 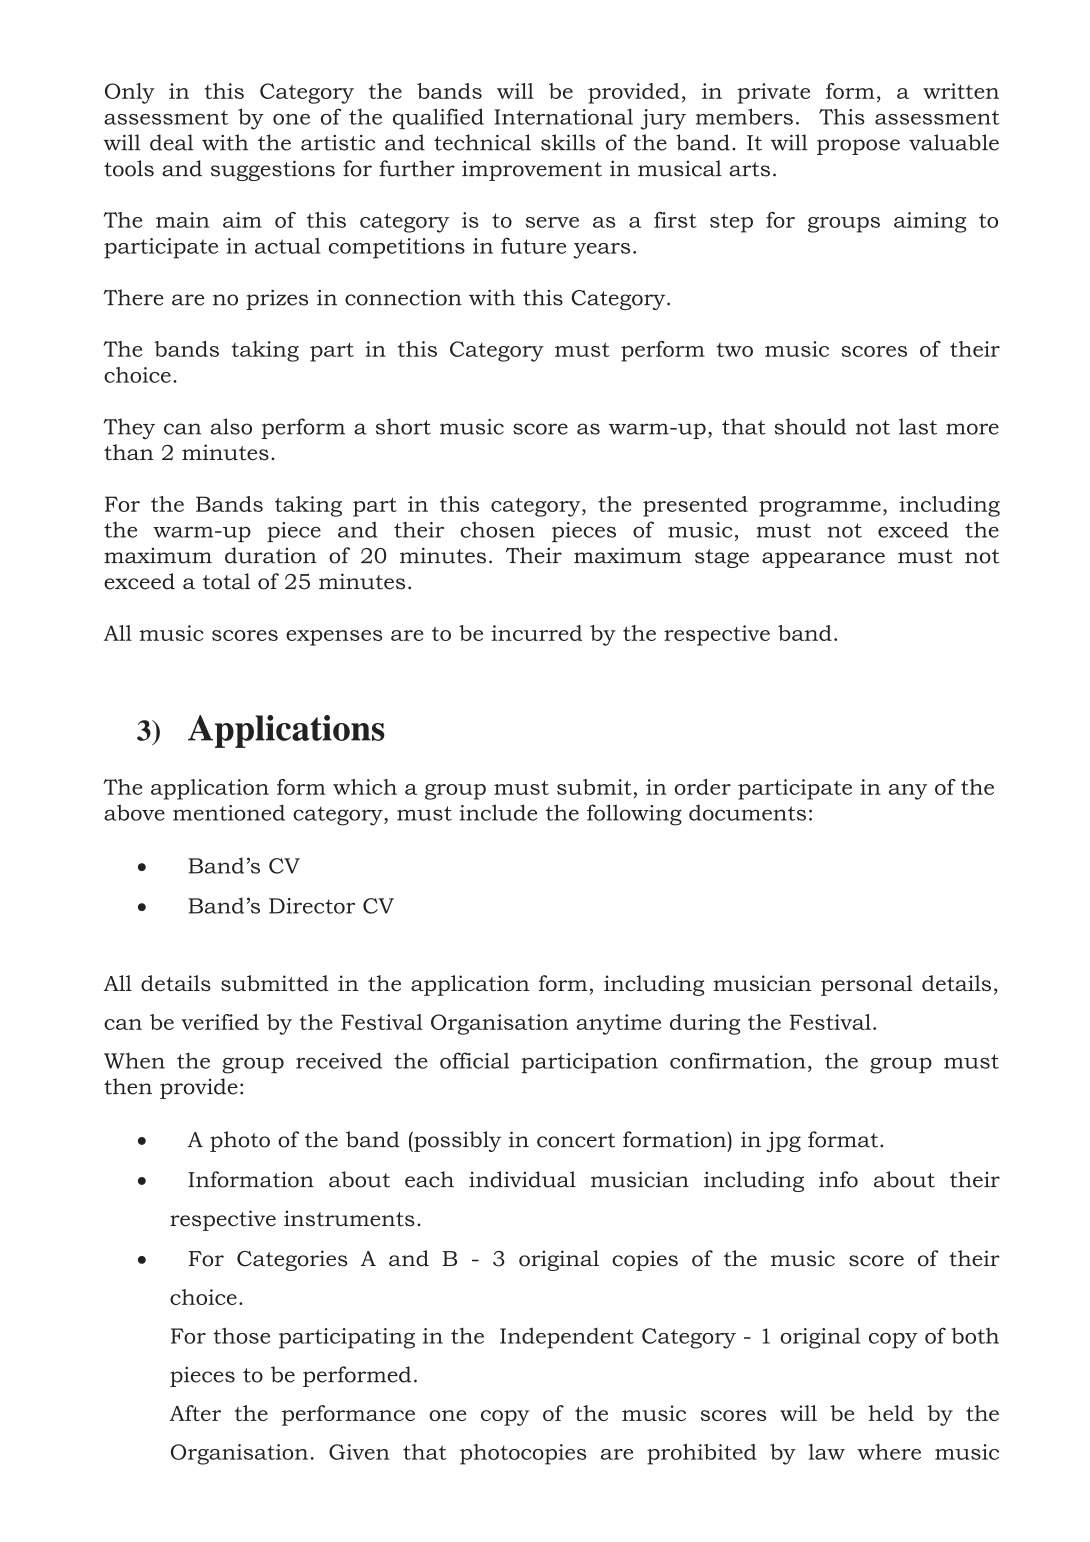 What do you see at coordinates (568, 142) in the page?
I see `skills` at bounding box center [568, 142].
